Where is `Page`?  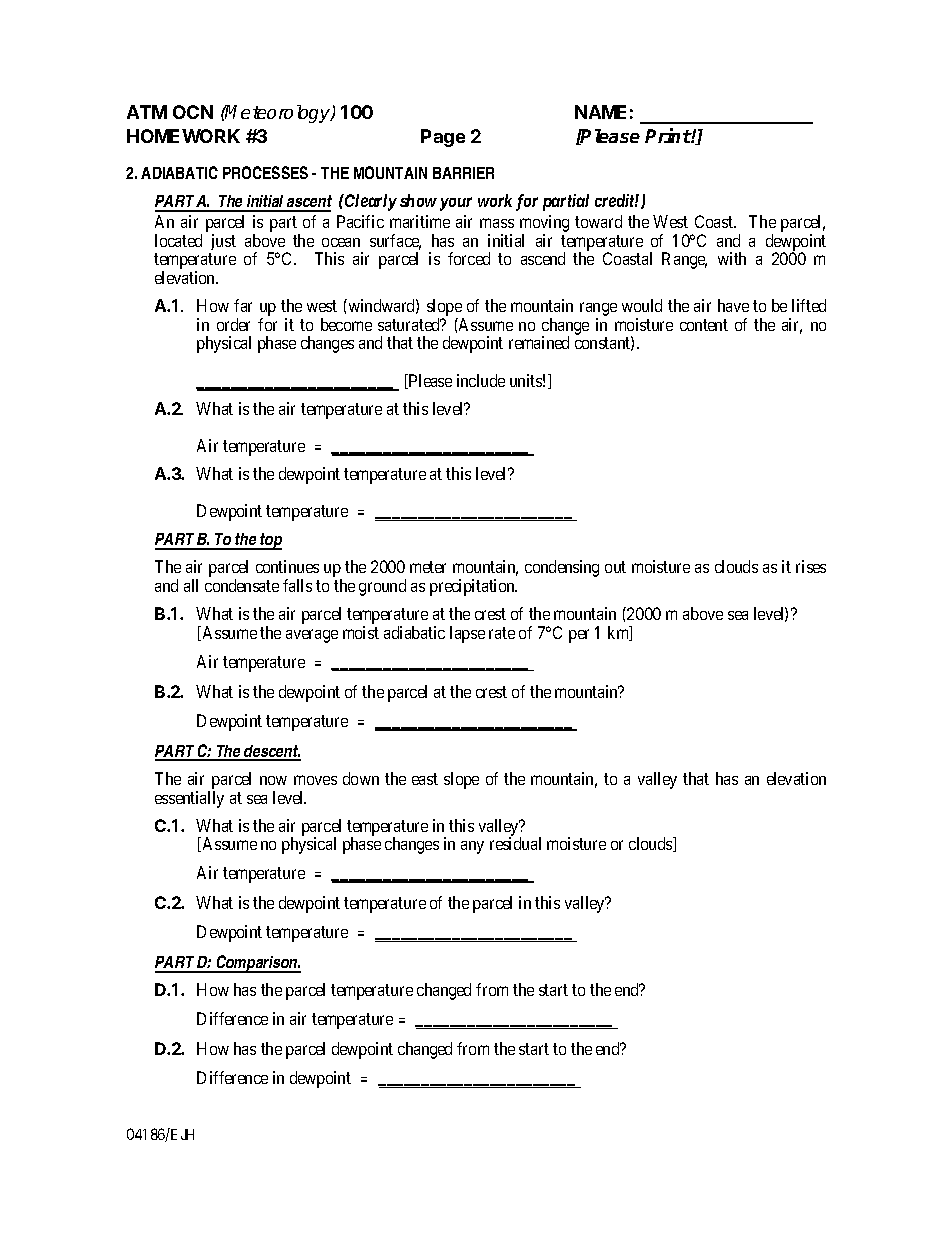
Page is located at coordinates (443, 138).
